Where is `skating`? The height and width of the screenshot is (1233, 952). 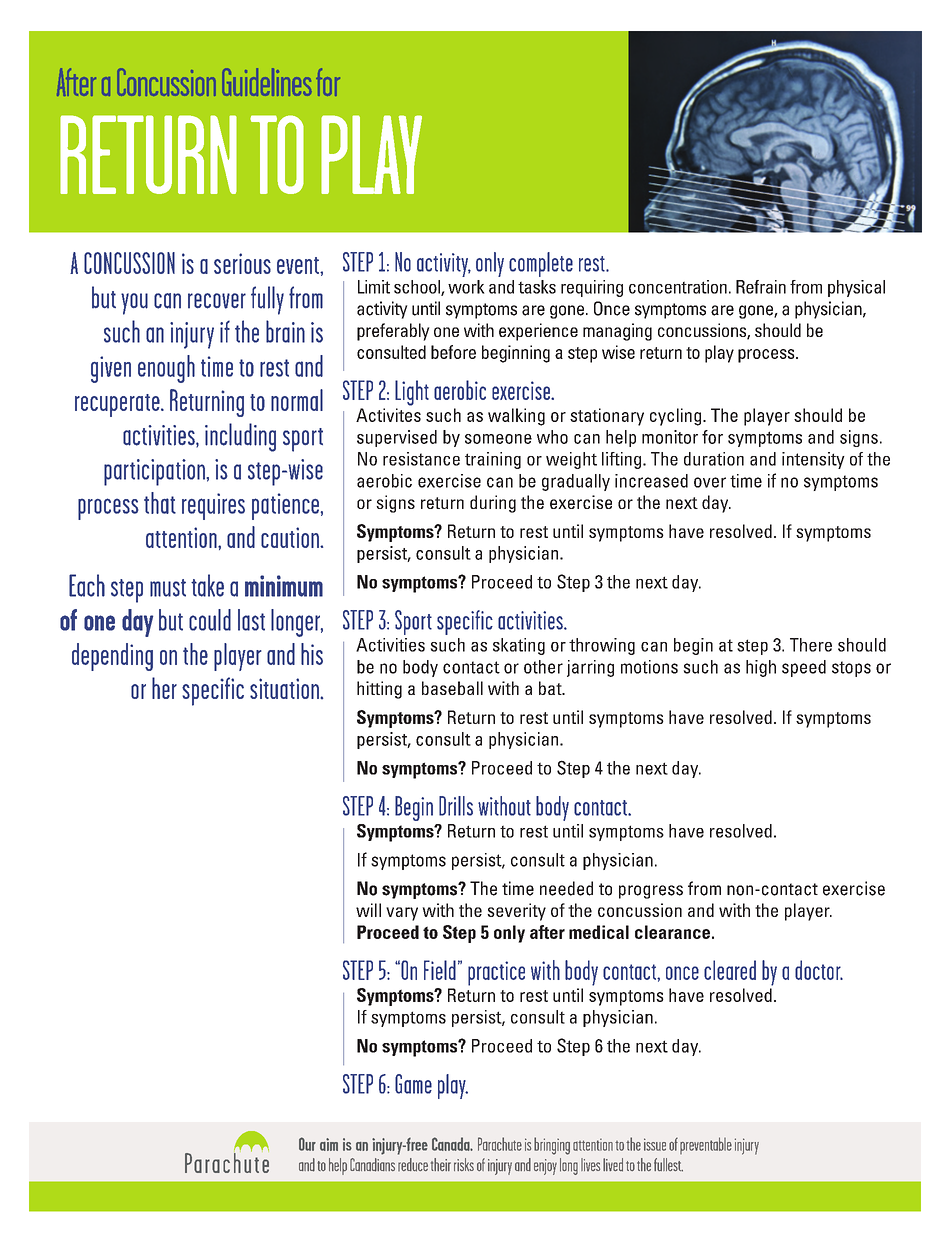
skating is located at coordinates (519, 646).
